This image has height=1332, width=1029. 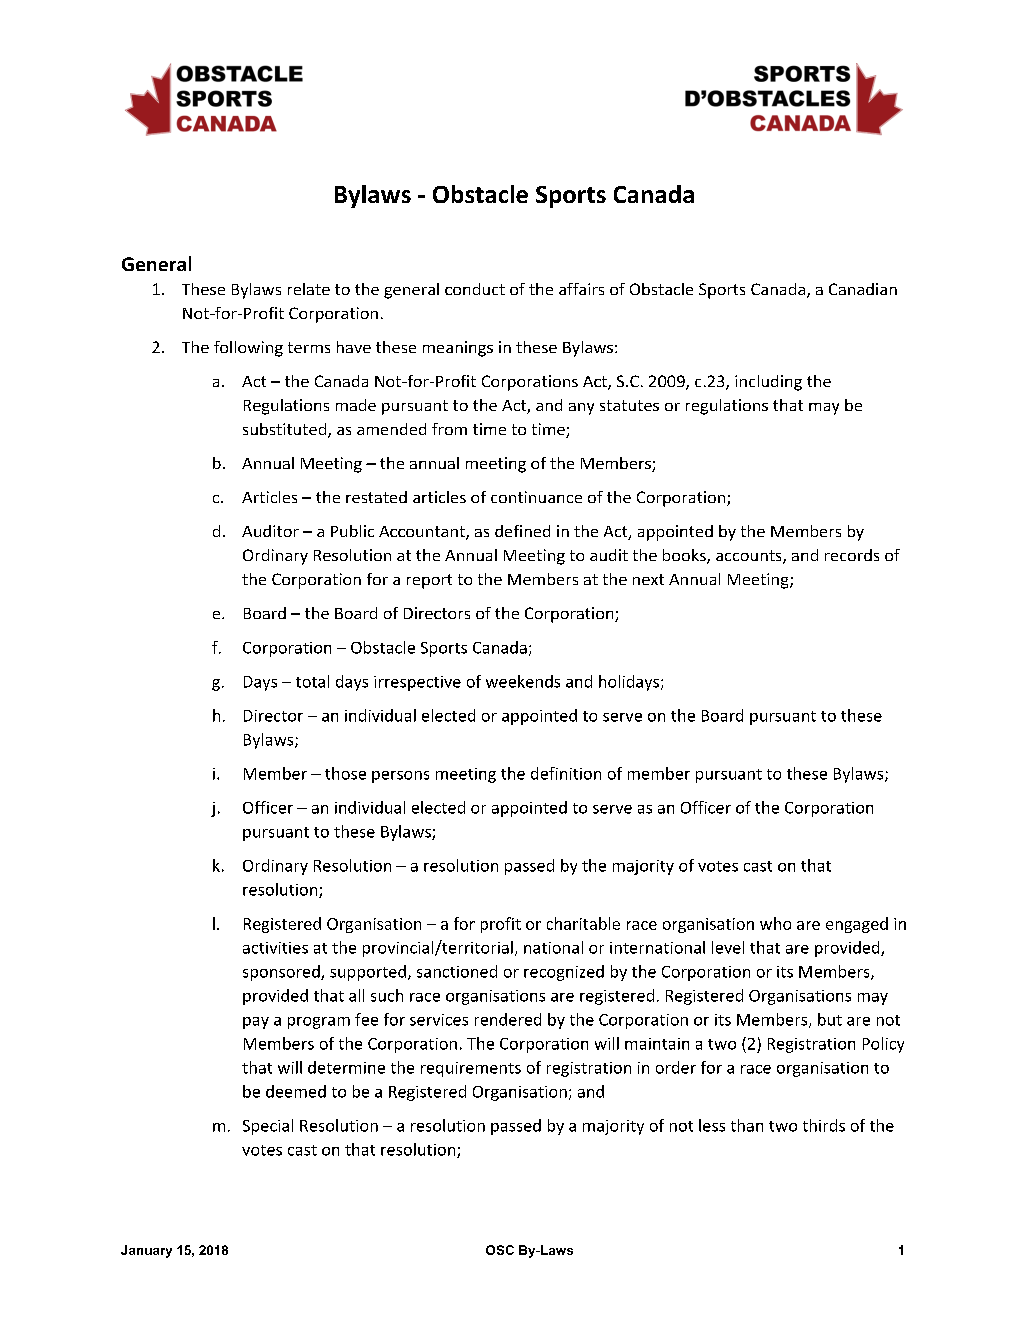 What do you see at coordinates (256, 1023) in the image?
I see `pay` at bounding box center [256, 1023].
